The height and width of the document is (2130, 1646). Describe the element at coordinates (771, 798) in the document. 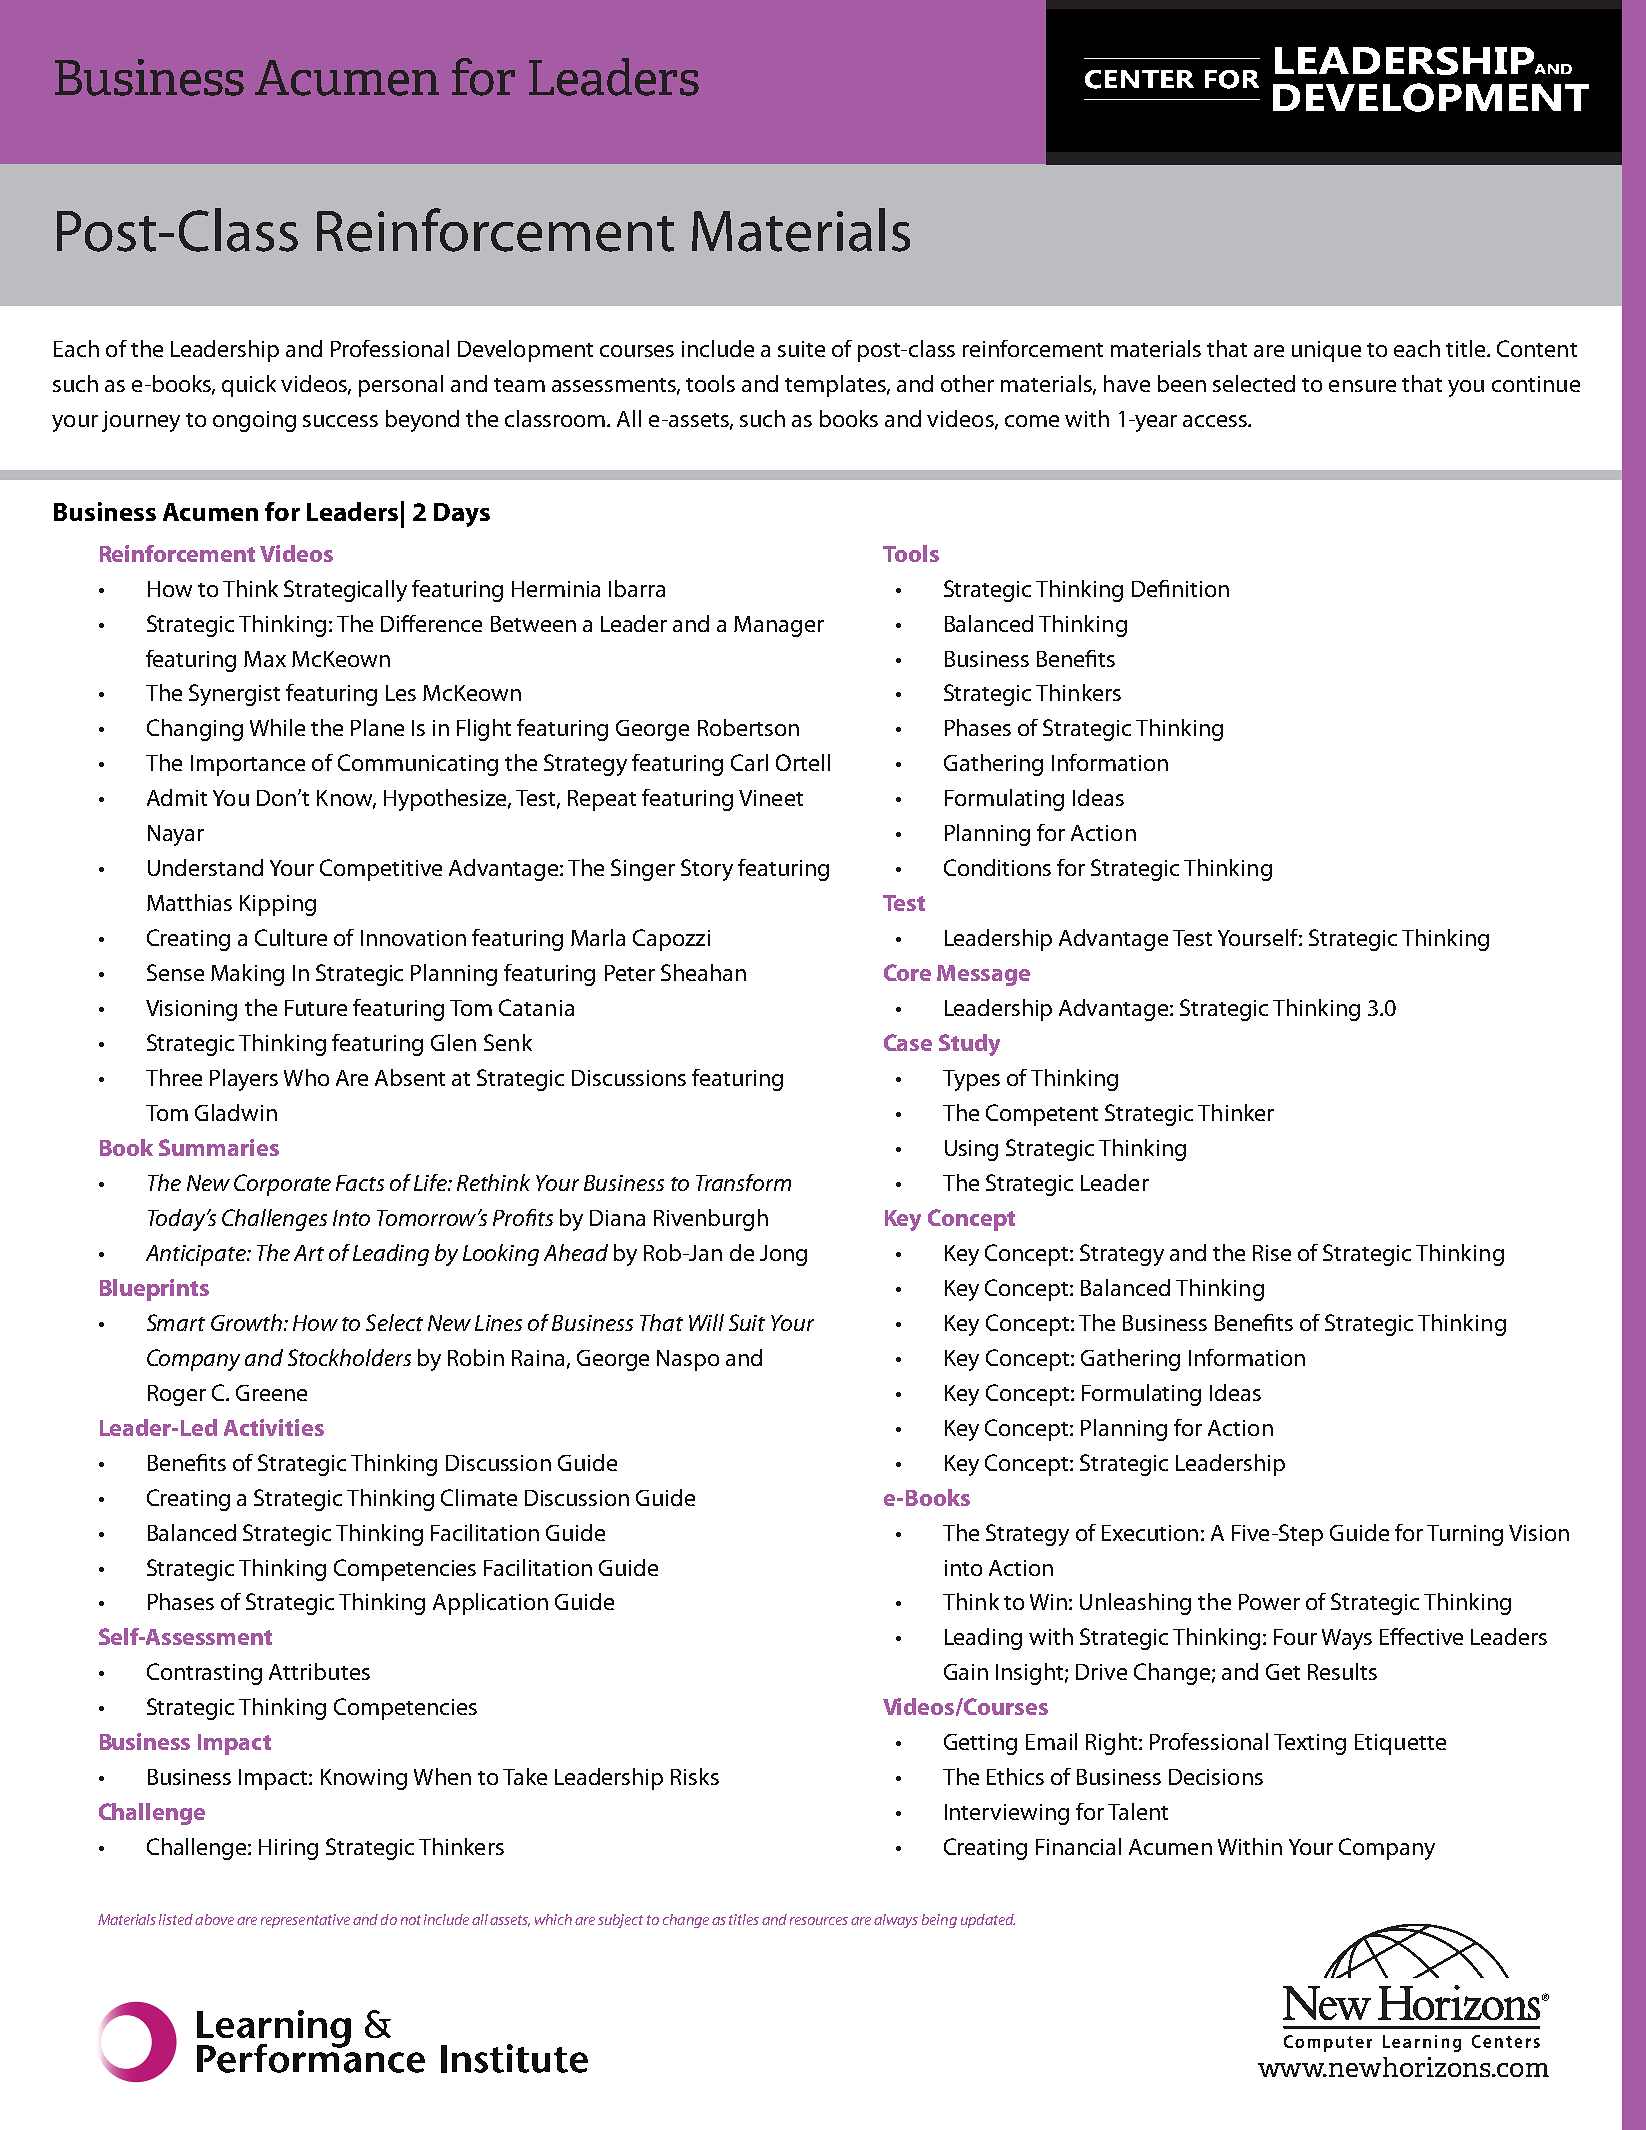

I see `Vineet` at that location.
